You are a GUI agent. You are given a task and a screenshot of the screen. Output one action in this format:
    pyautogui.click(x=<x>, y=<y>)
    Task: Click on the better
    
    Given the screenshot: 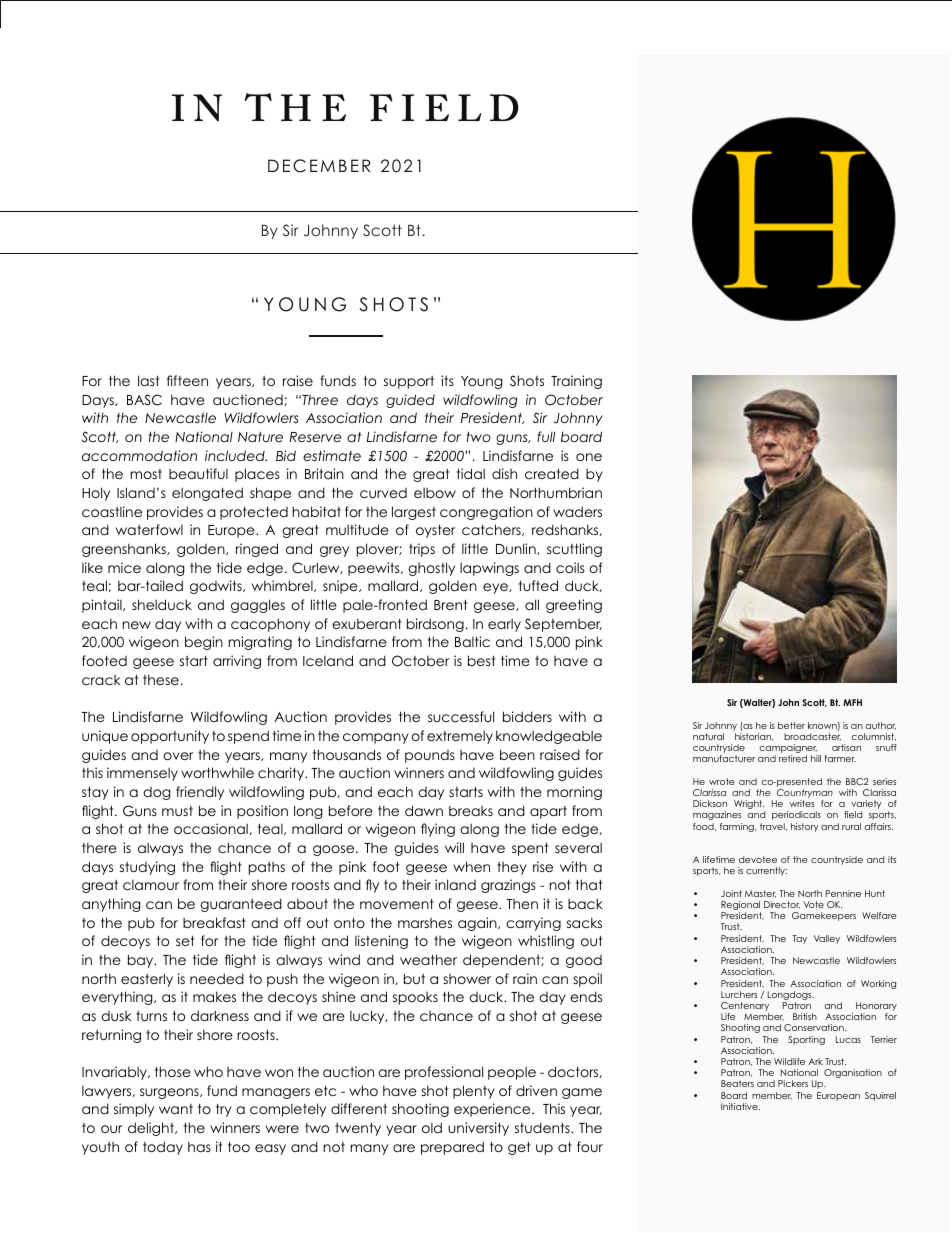 What is the action you would take?
    pyautogui.click(x=791, y=725)
